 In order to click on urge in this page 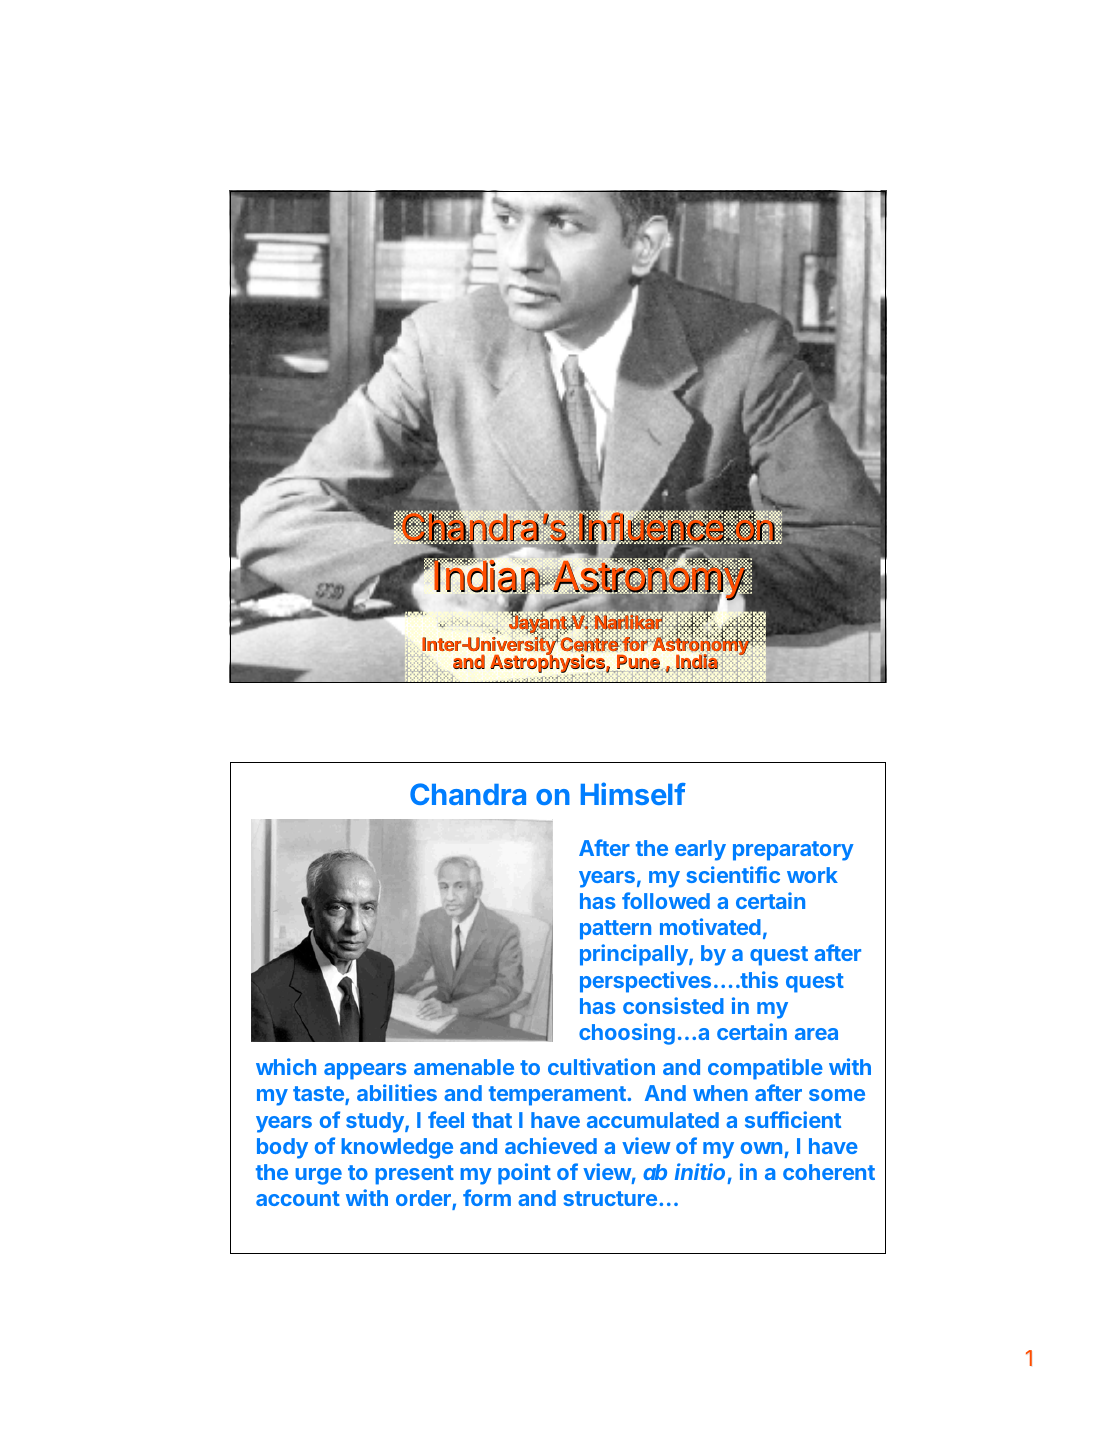, I will do `click(319, 1176)`.
